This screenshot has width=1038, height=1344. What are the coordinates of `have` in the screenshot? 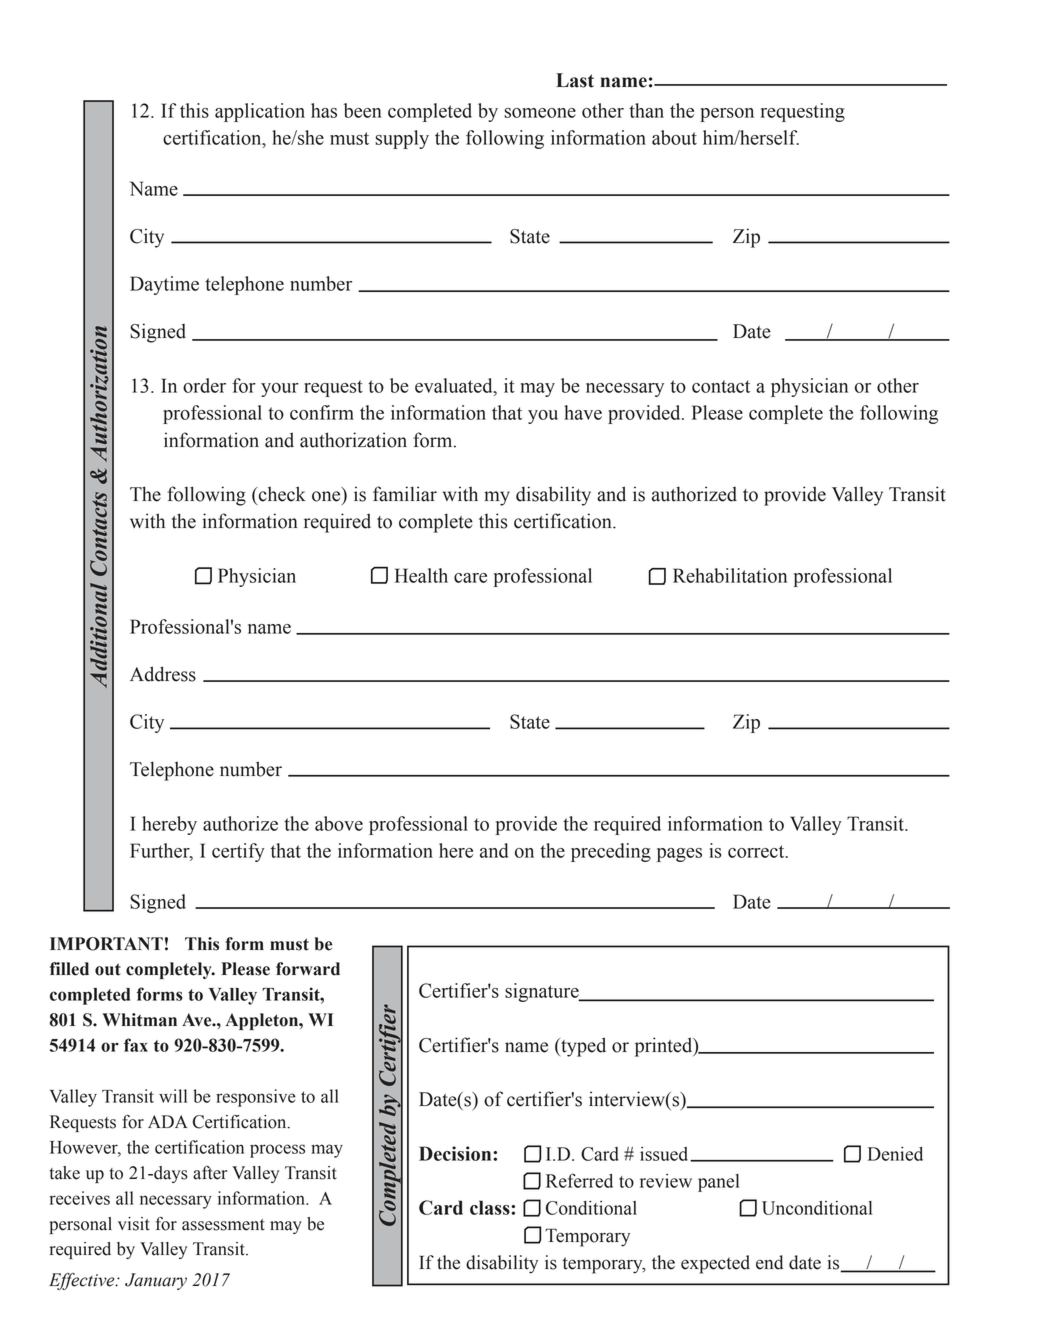 It's located at (583, 412).
